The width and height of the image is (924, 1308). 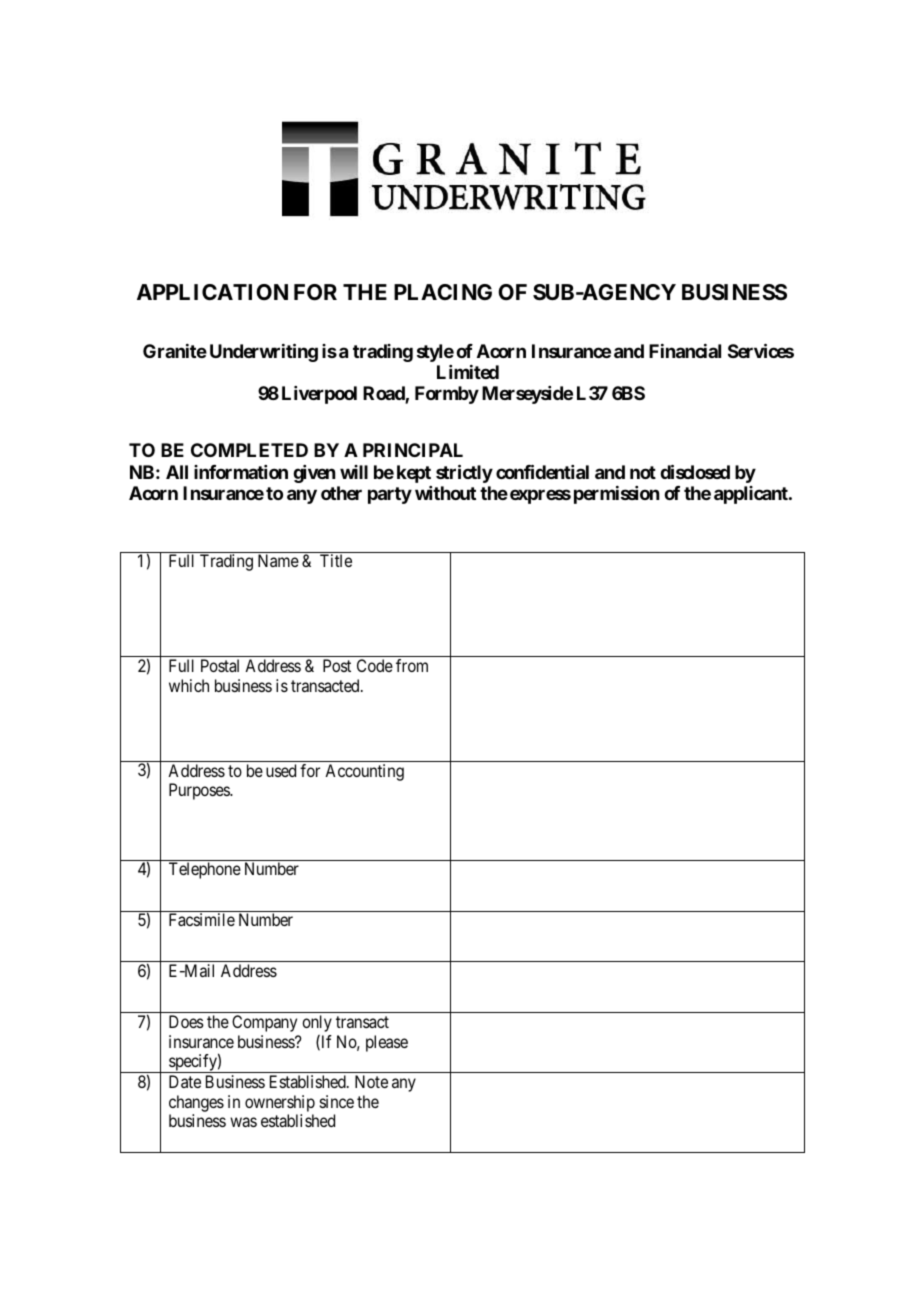 What do you see at coordinates (616, 495) in the image?
I see `permission` at bounding box center [616, 495].
